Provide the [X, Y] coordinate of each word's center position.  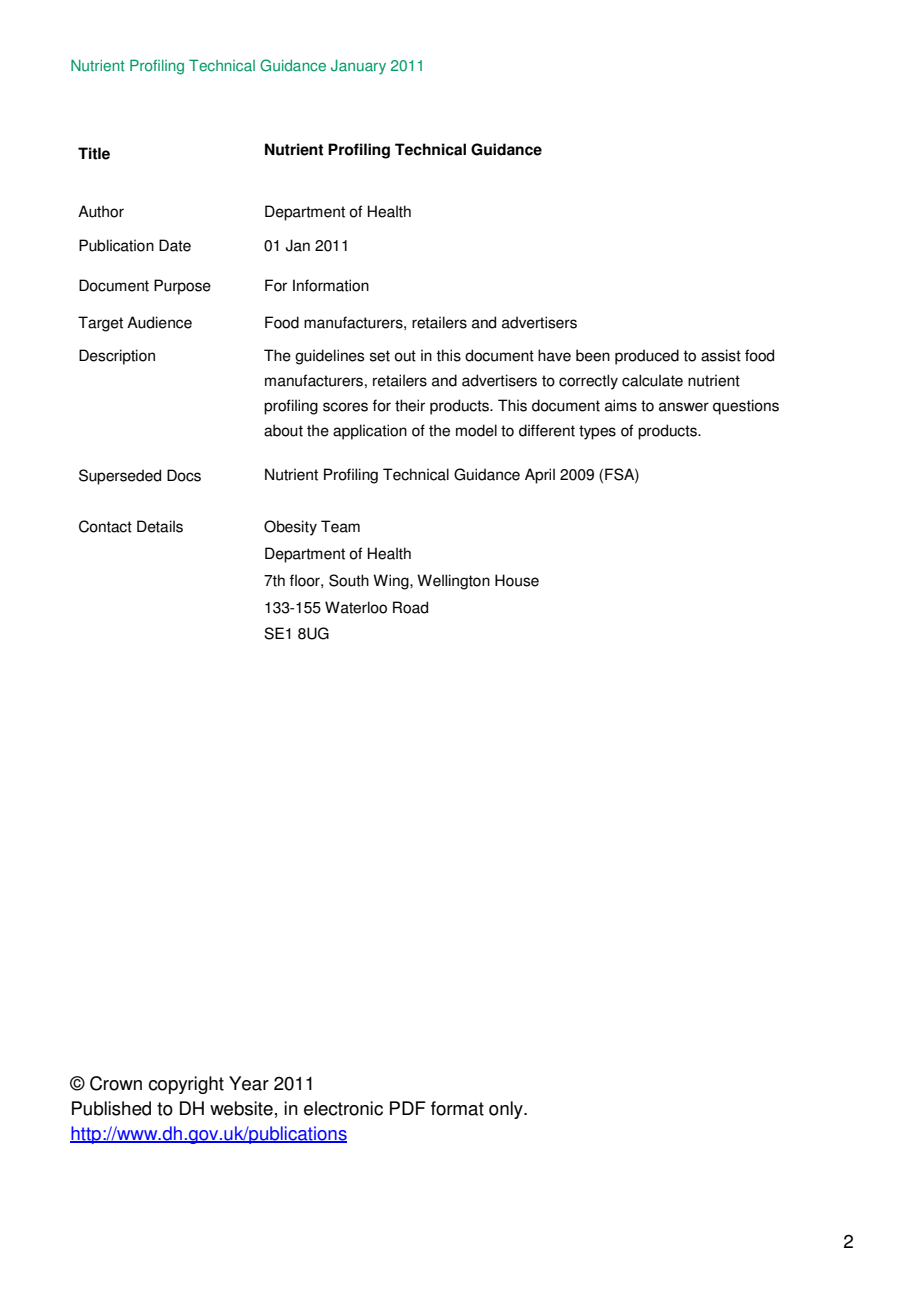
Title [94, 153]
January [358, 67]
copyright [186, 1085]
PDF [408, 1108]
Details [160, 526]
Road [410, 607]
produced [647, 357]
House [517, 580]
